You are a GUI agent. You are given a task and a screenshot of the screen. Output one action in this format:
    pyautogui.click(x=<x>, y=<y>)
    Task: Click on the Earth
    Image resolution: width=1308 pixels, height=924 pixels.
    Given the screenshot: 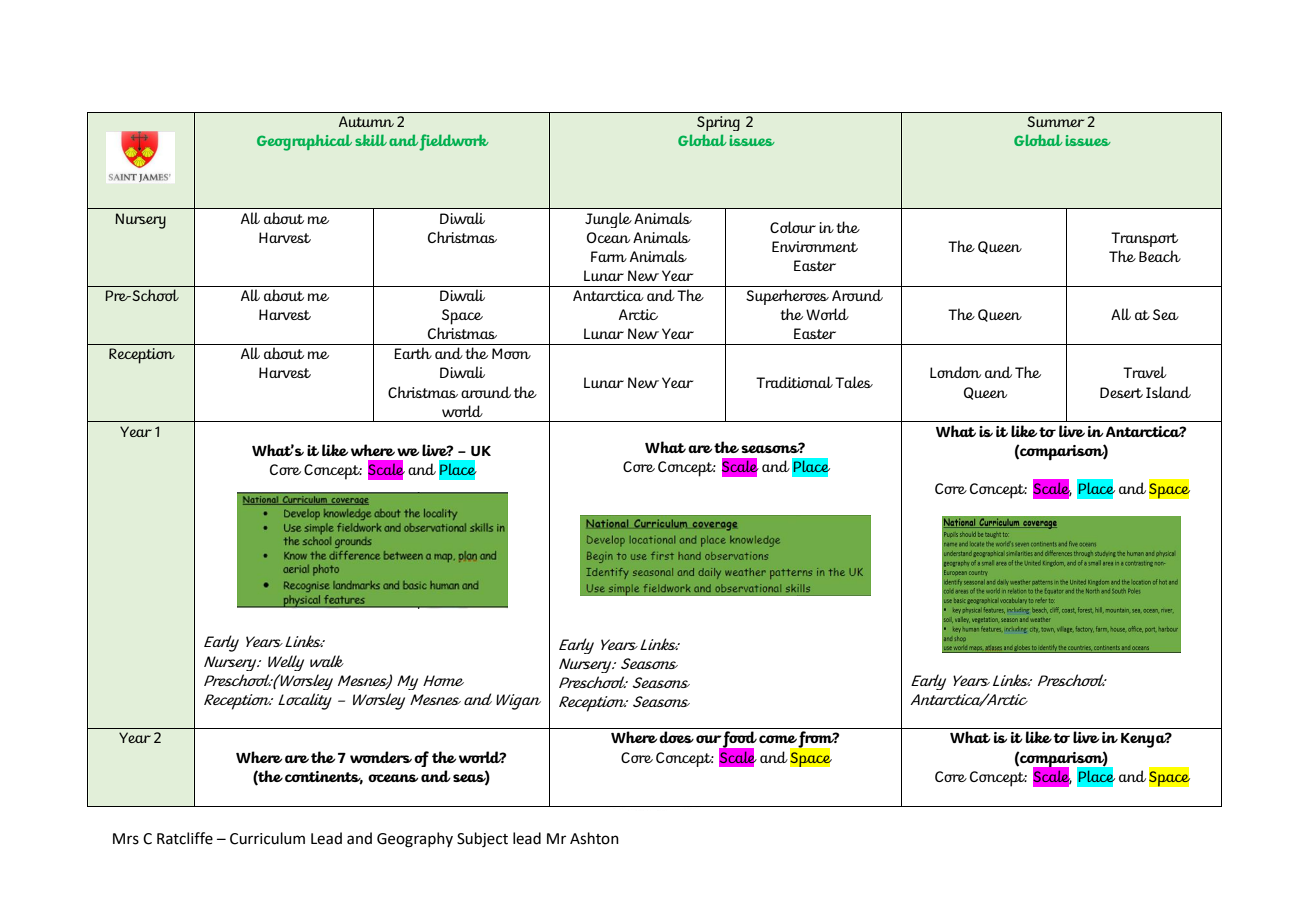 What is the action you would take?
    pyautogui.click(x=413, y=353)
